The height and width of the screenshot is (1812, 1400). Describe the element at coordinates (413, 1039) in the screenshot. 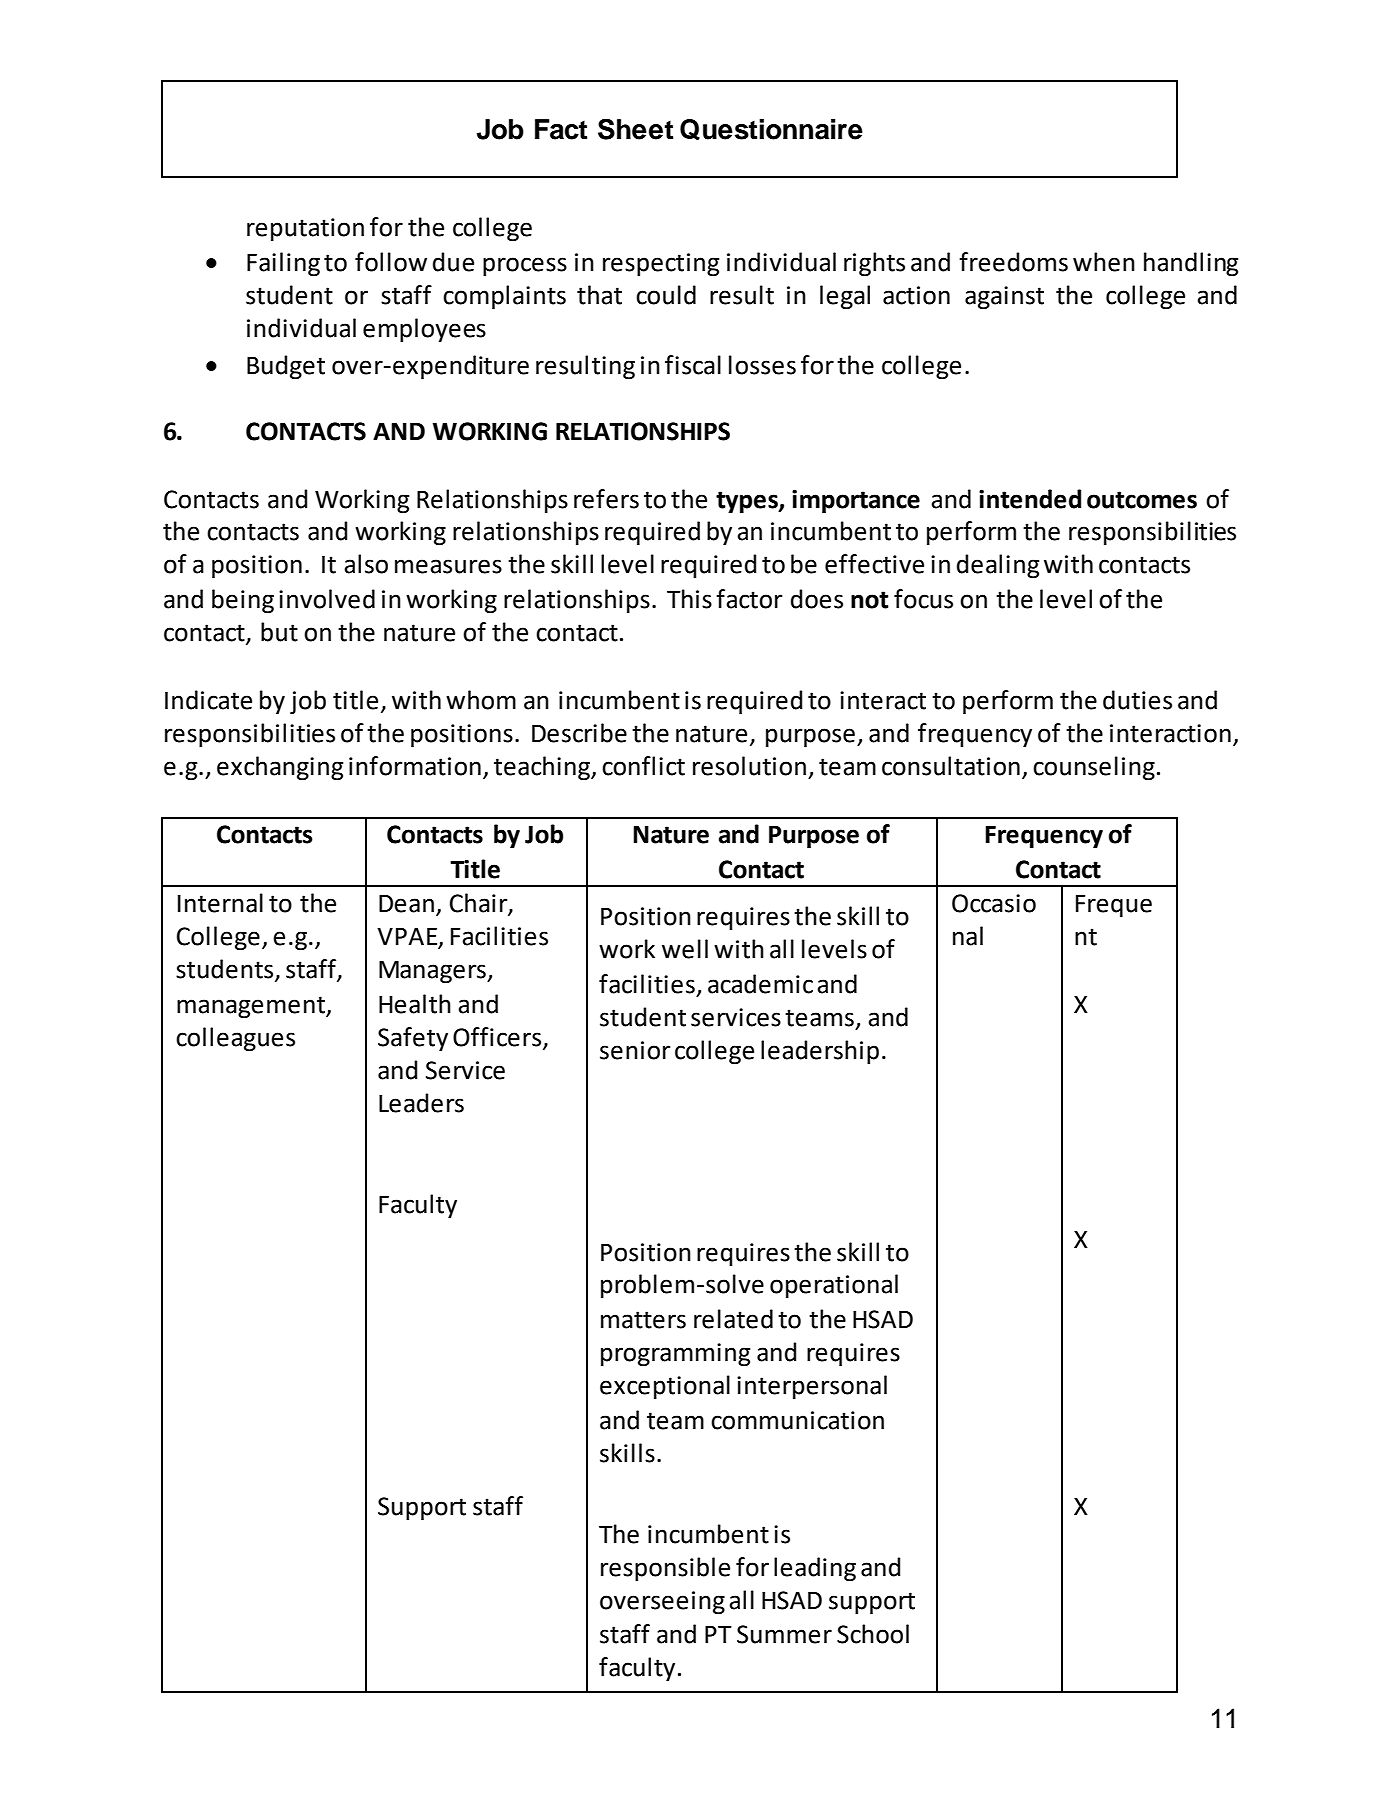

I see `Safety` at that location.
